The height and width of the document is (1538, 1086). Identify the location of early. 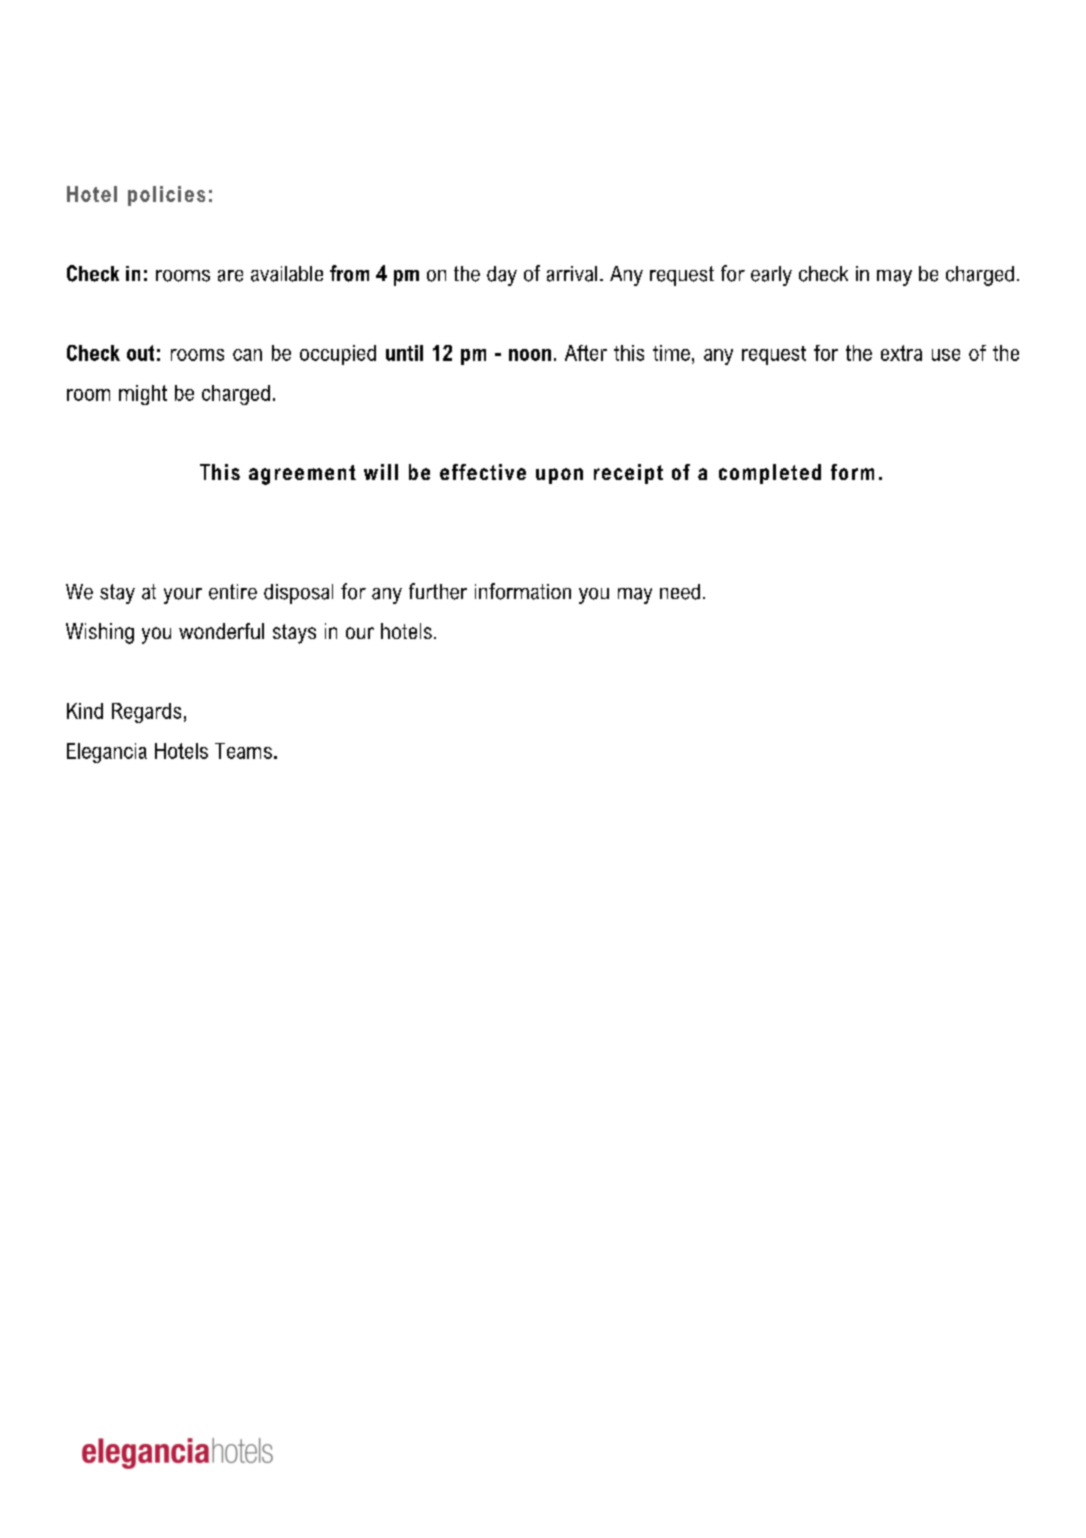
(771, 276).
